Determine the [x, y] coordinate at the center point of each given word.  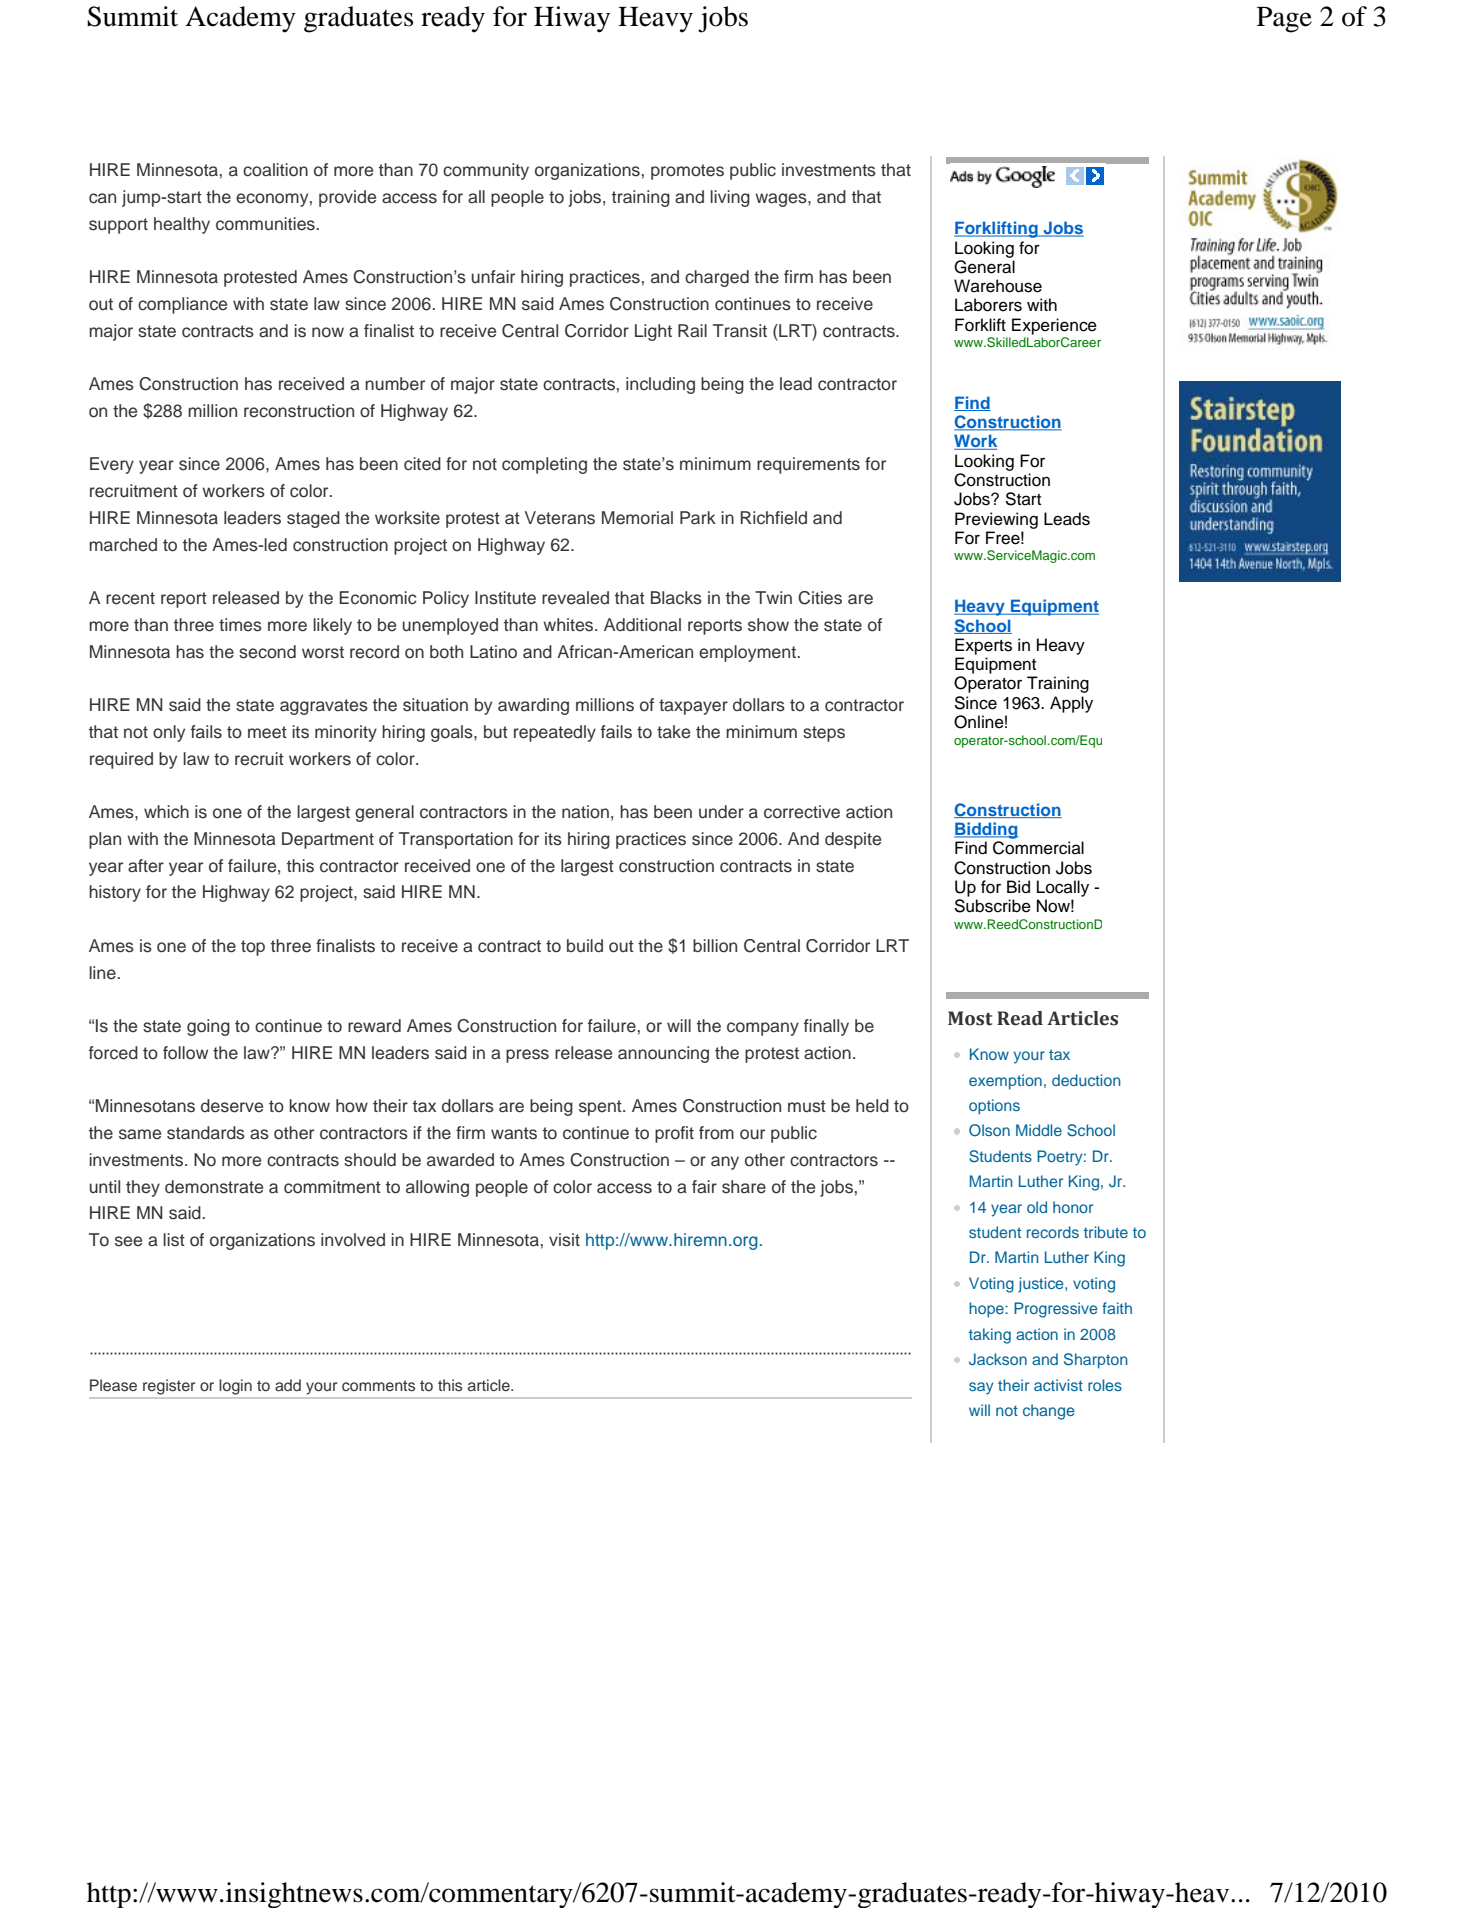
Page [1284, 20]
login [236, 1387]
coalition [275, 170]
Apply [1071, 704]
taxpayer [693, 707]
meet [267, 732]
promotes [687, 172]
